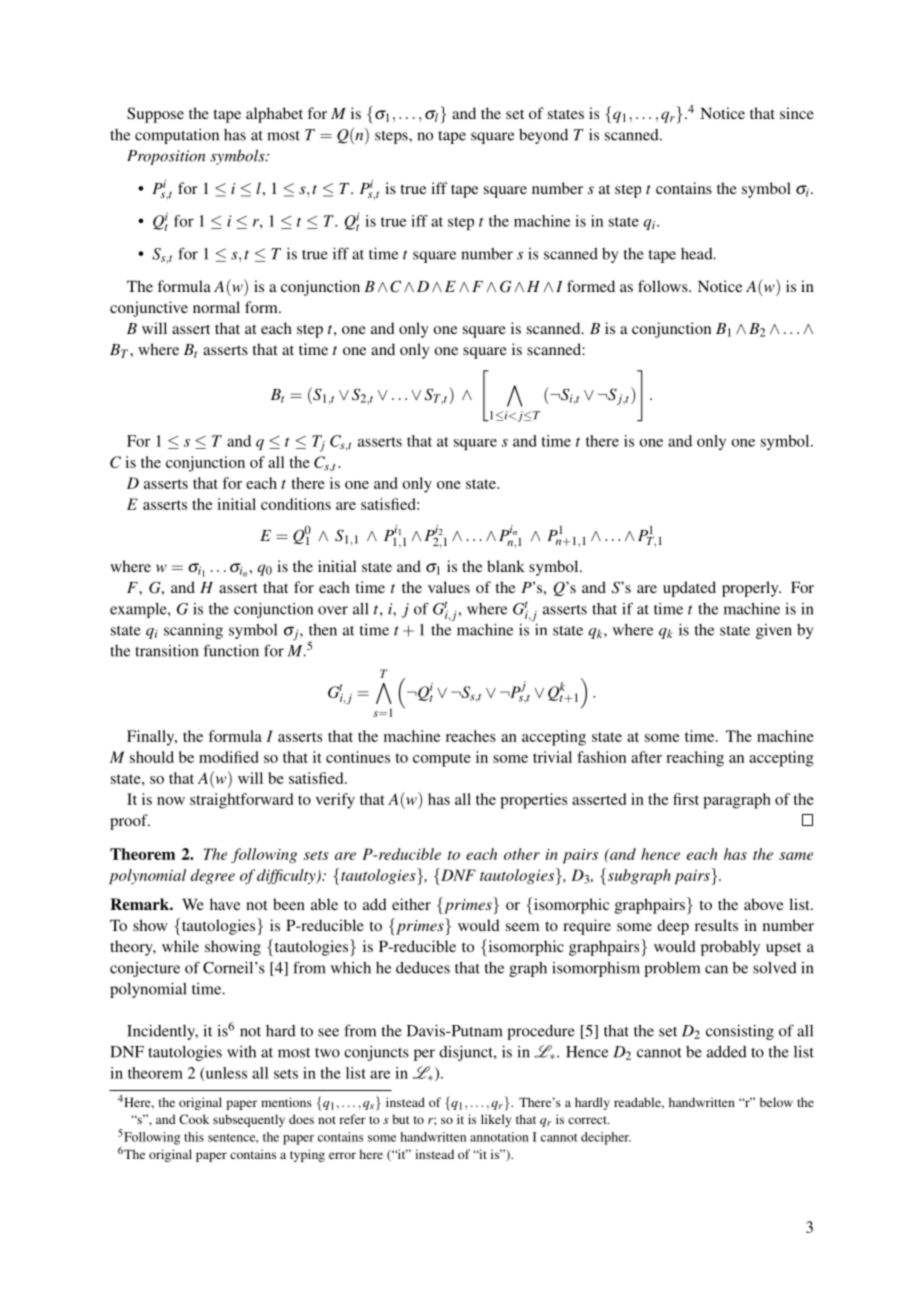 This image has width=924, height=1308. Describe the element at coordinates (522, 927) in the image. I see `seem` at that location.
